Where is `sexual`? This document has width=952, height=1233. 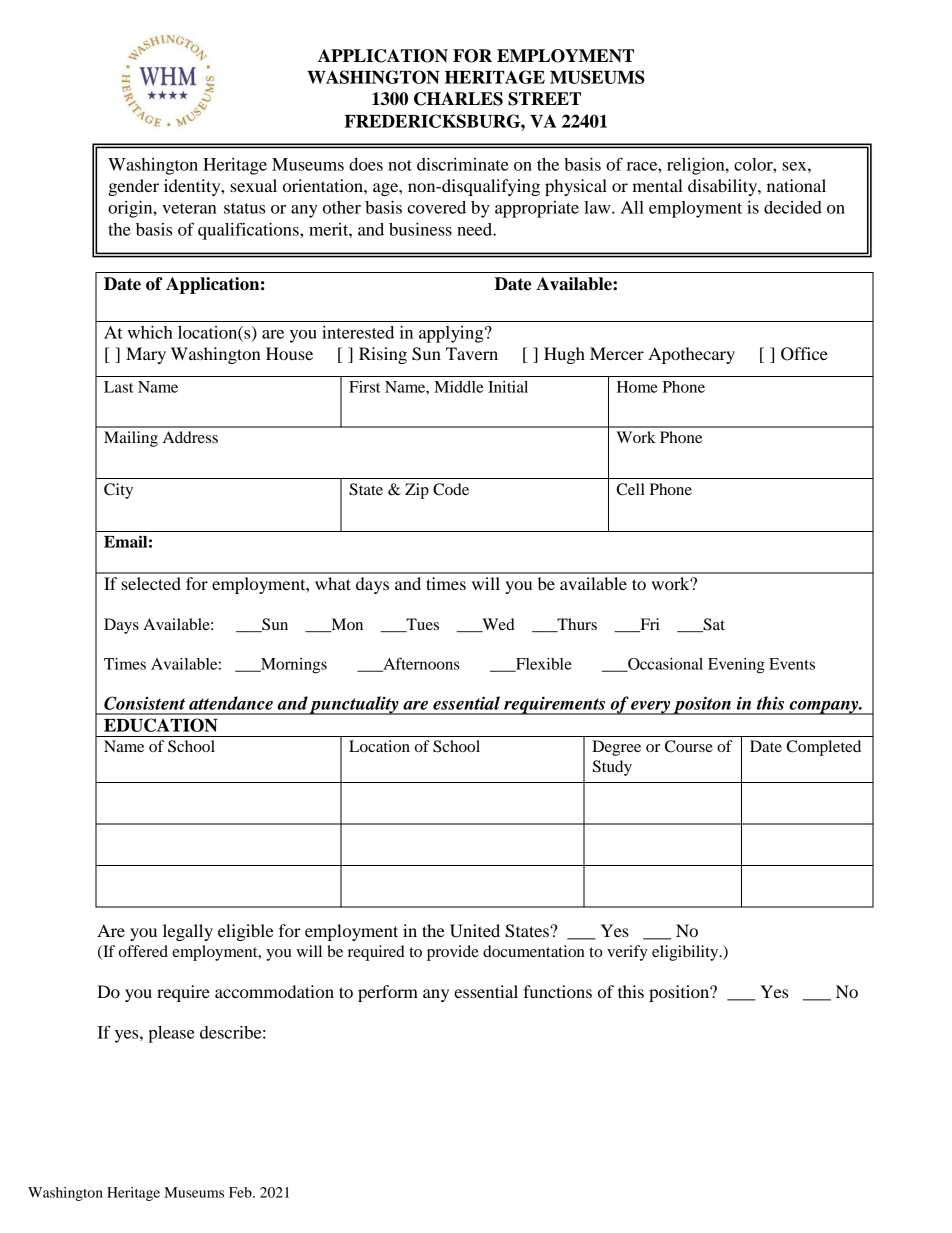 sexual is located at coordinates (253, 185).
